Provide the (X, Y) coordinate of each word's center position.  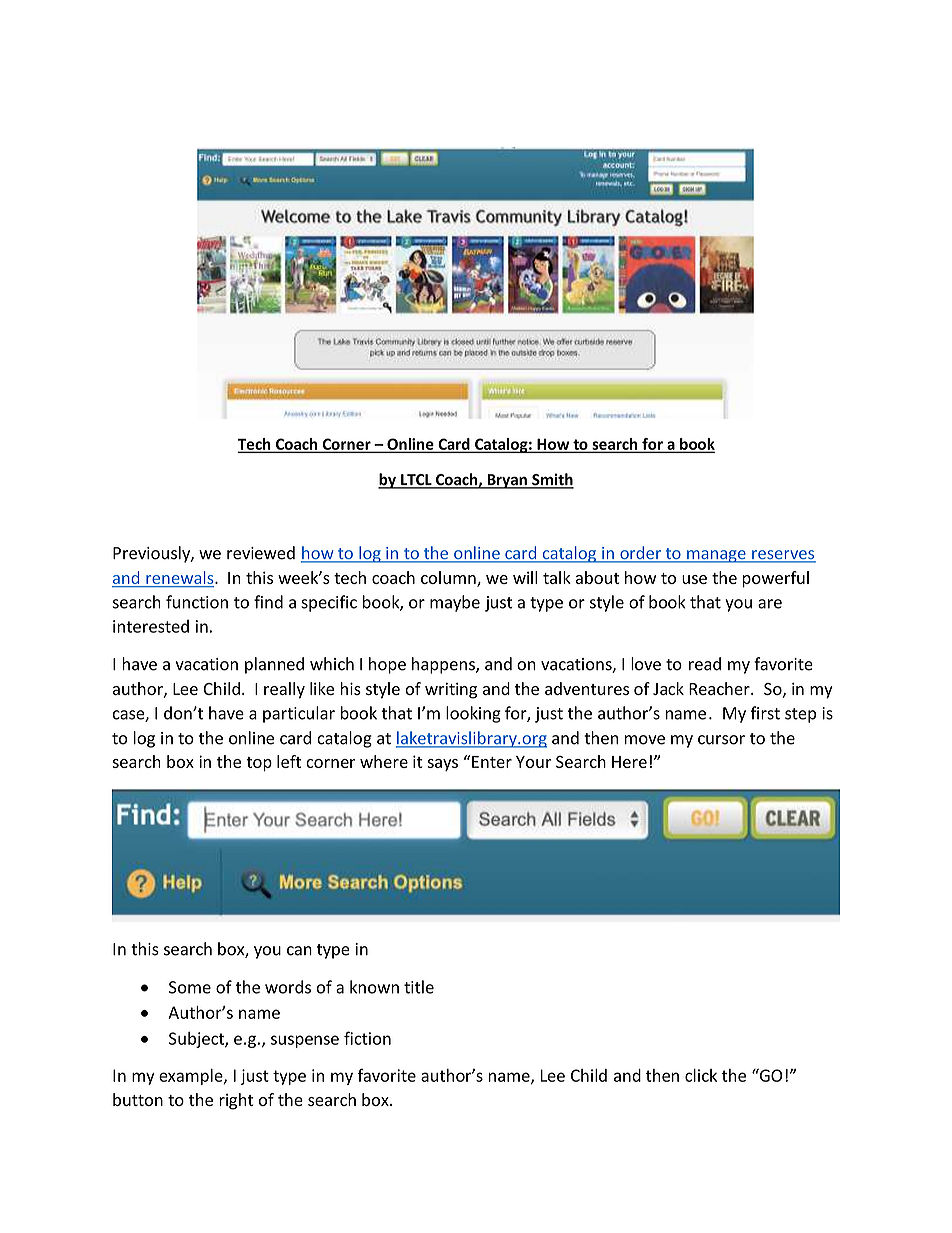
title (419, 987)
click (701, 1075)
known (374, 987)
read (705, 664)
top (259, 764)
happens (444, 665)
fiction (367, 1038)
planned (274, 665)
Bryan (507, 481)
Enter (491, 761)
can (299, 951)
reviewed (261, 553)
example (192, 1077)
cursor (721, 740)
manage (716, 556)
